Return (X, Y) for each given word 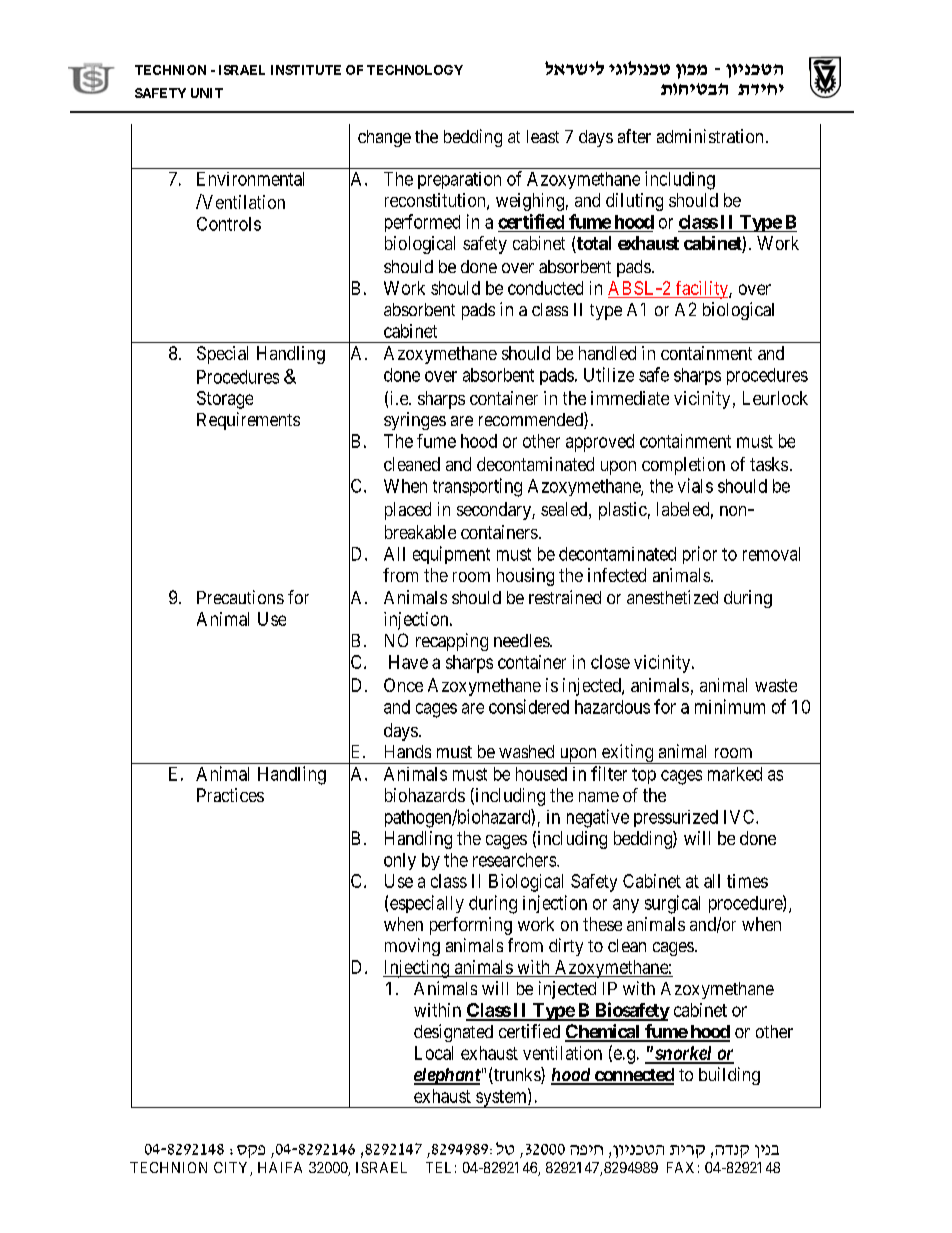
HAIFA (280, 1167)
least (543, 136)
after (634, 136)
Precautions (240, 597)
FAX (680, 1167)
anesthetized (672, 597)
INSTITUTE (306, 70)
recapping (452, 642)
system (501, 1098)
